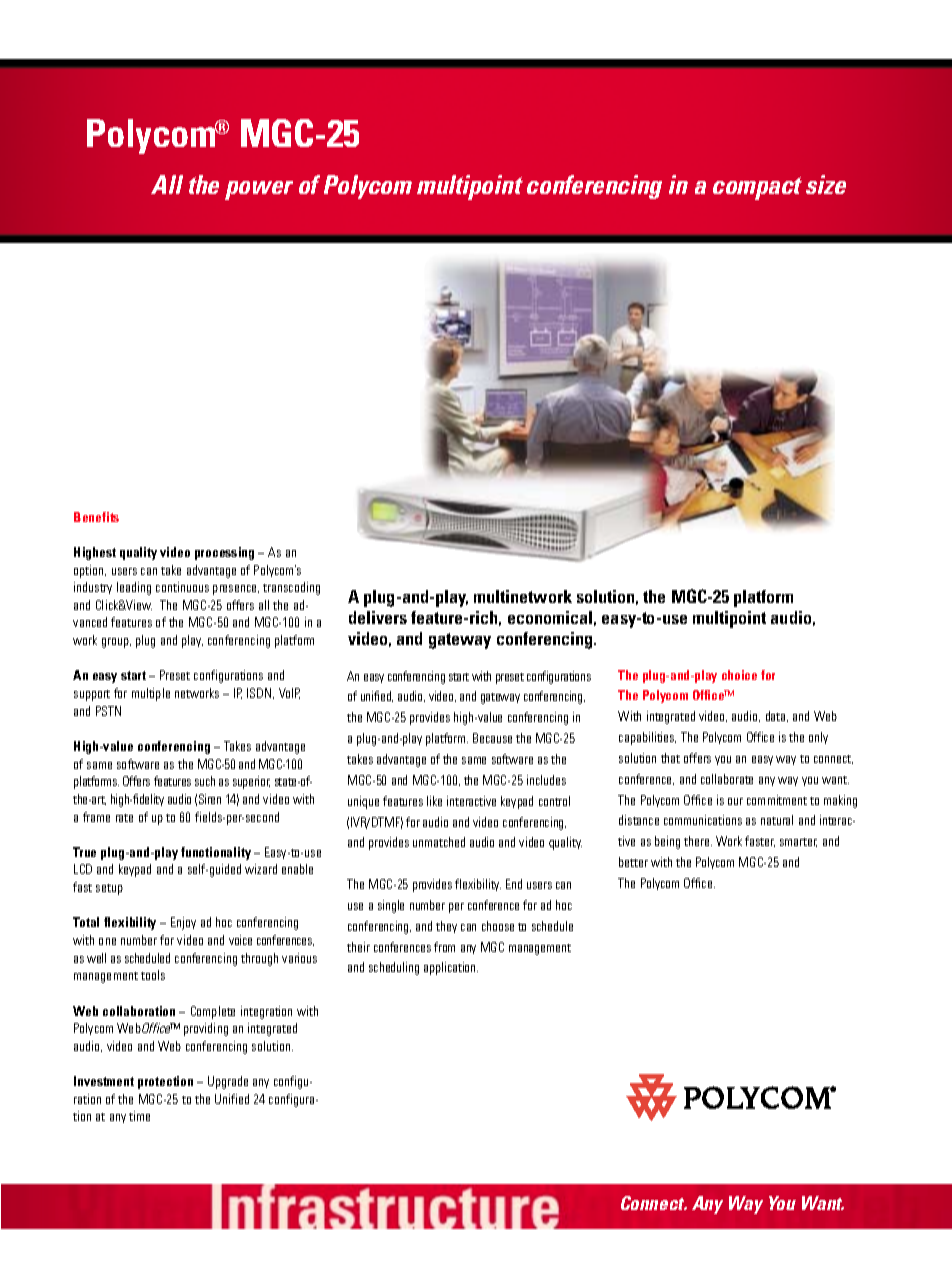 The height and width of the document is (1270, 952). What do you see at coordinates (259, 190) in the document?
I see `power` at bounding box center [259, 190].
